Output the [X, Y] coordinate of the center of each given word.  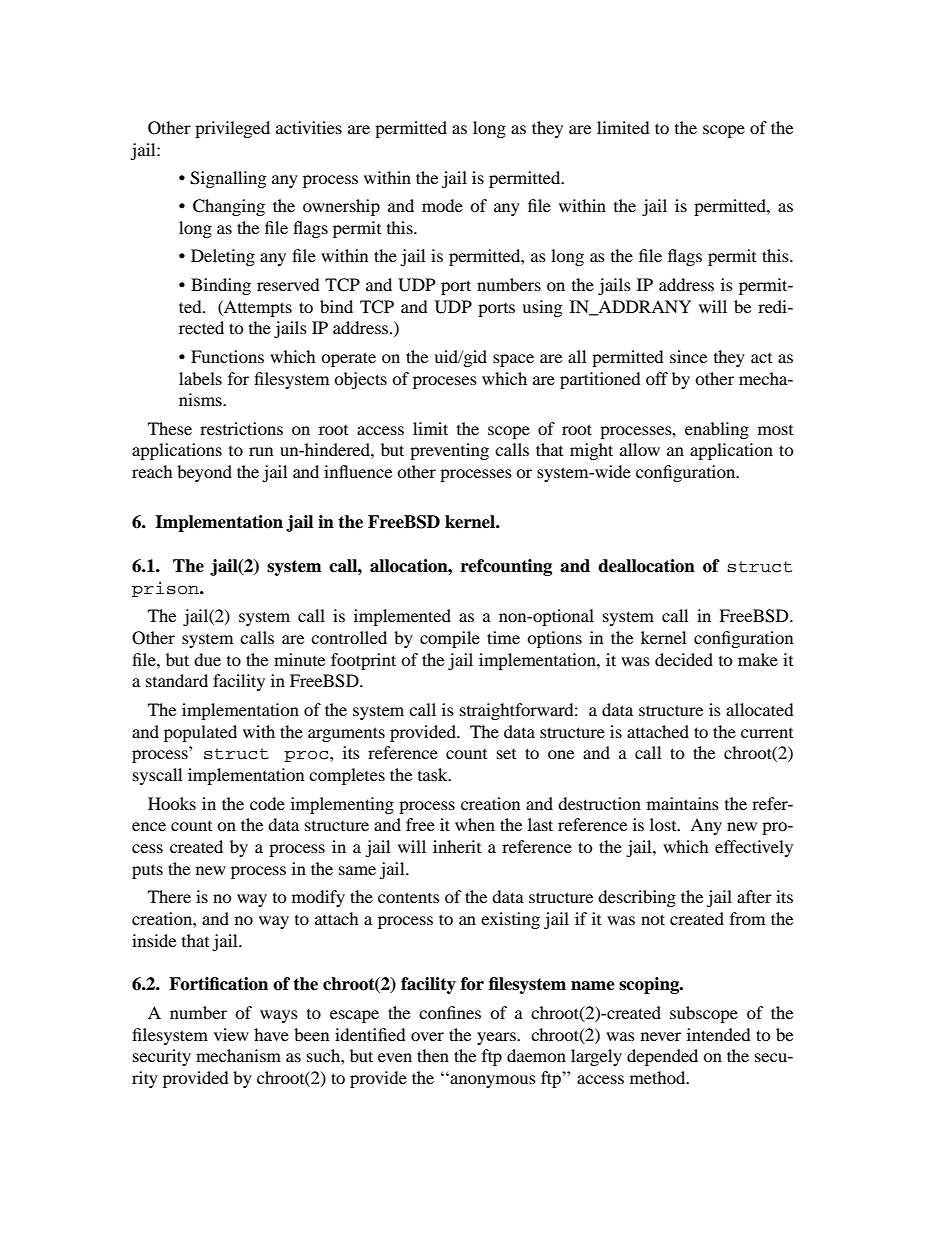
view [231, 1034]
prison [166, 589]
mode [442, 205]
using [542, 308]
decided [684, 659]
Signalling [228, 179]
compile [450, 639]
